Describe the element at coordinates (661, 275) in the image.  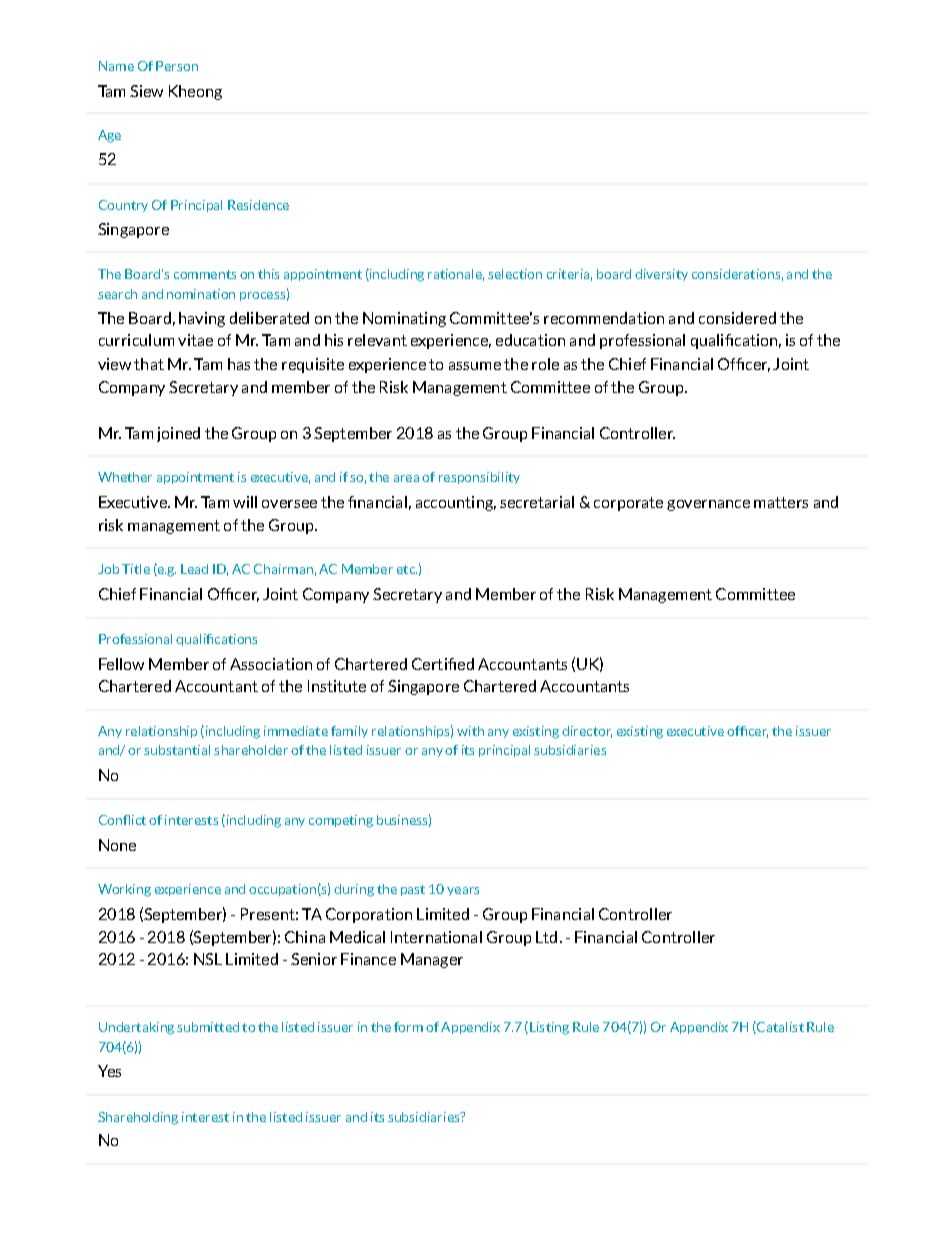
I see `diversity` at that location.
